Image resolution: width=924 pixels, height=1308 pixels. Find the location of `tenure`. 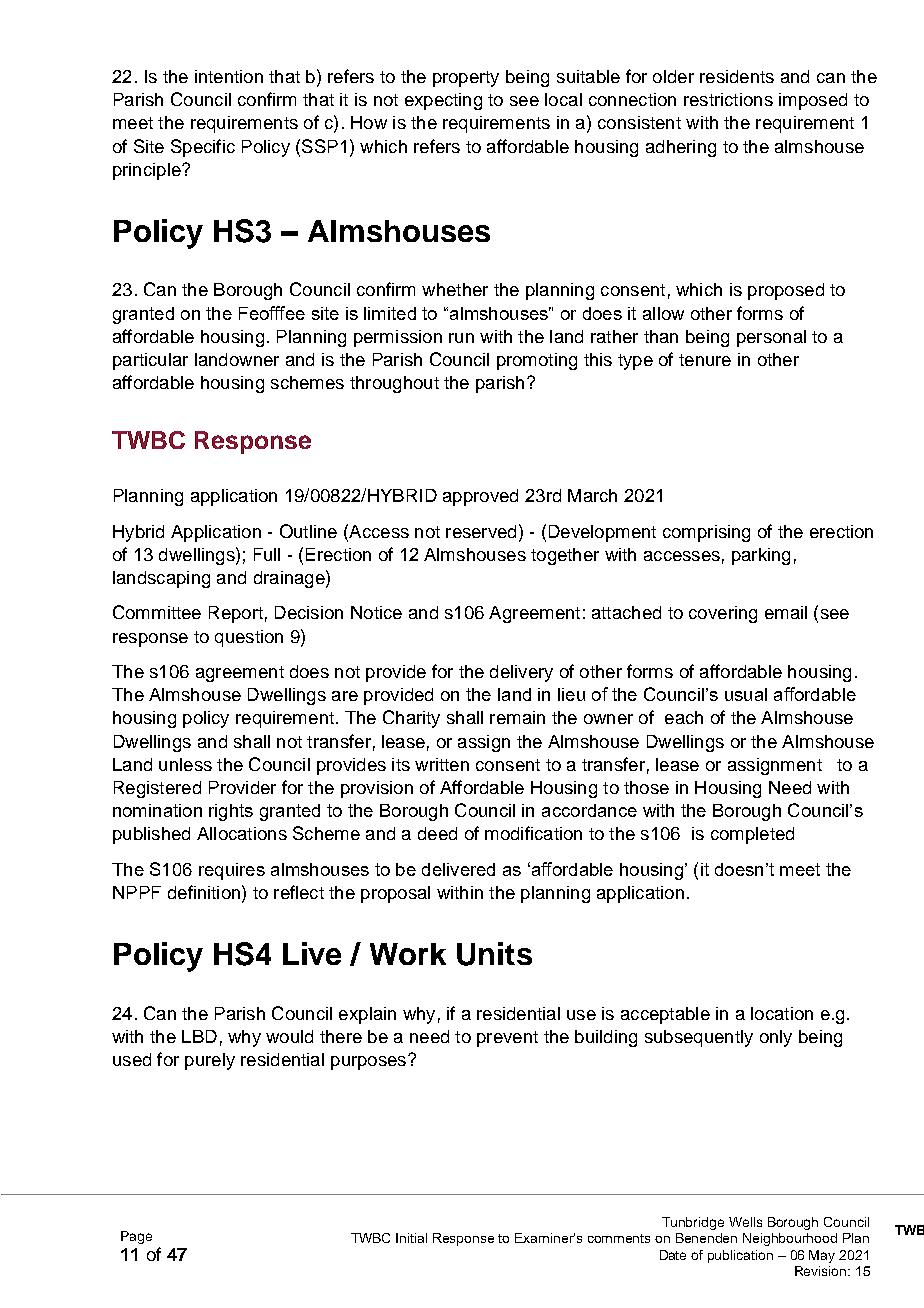

tenure is located at coordinates (705, 360).
